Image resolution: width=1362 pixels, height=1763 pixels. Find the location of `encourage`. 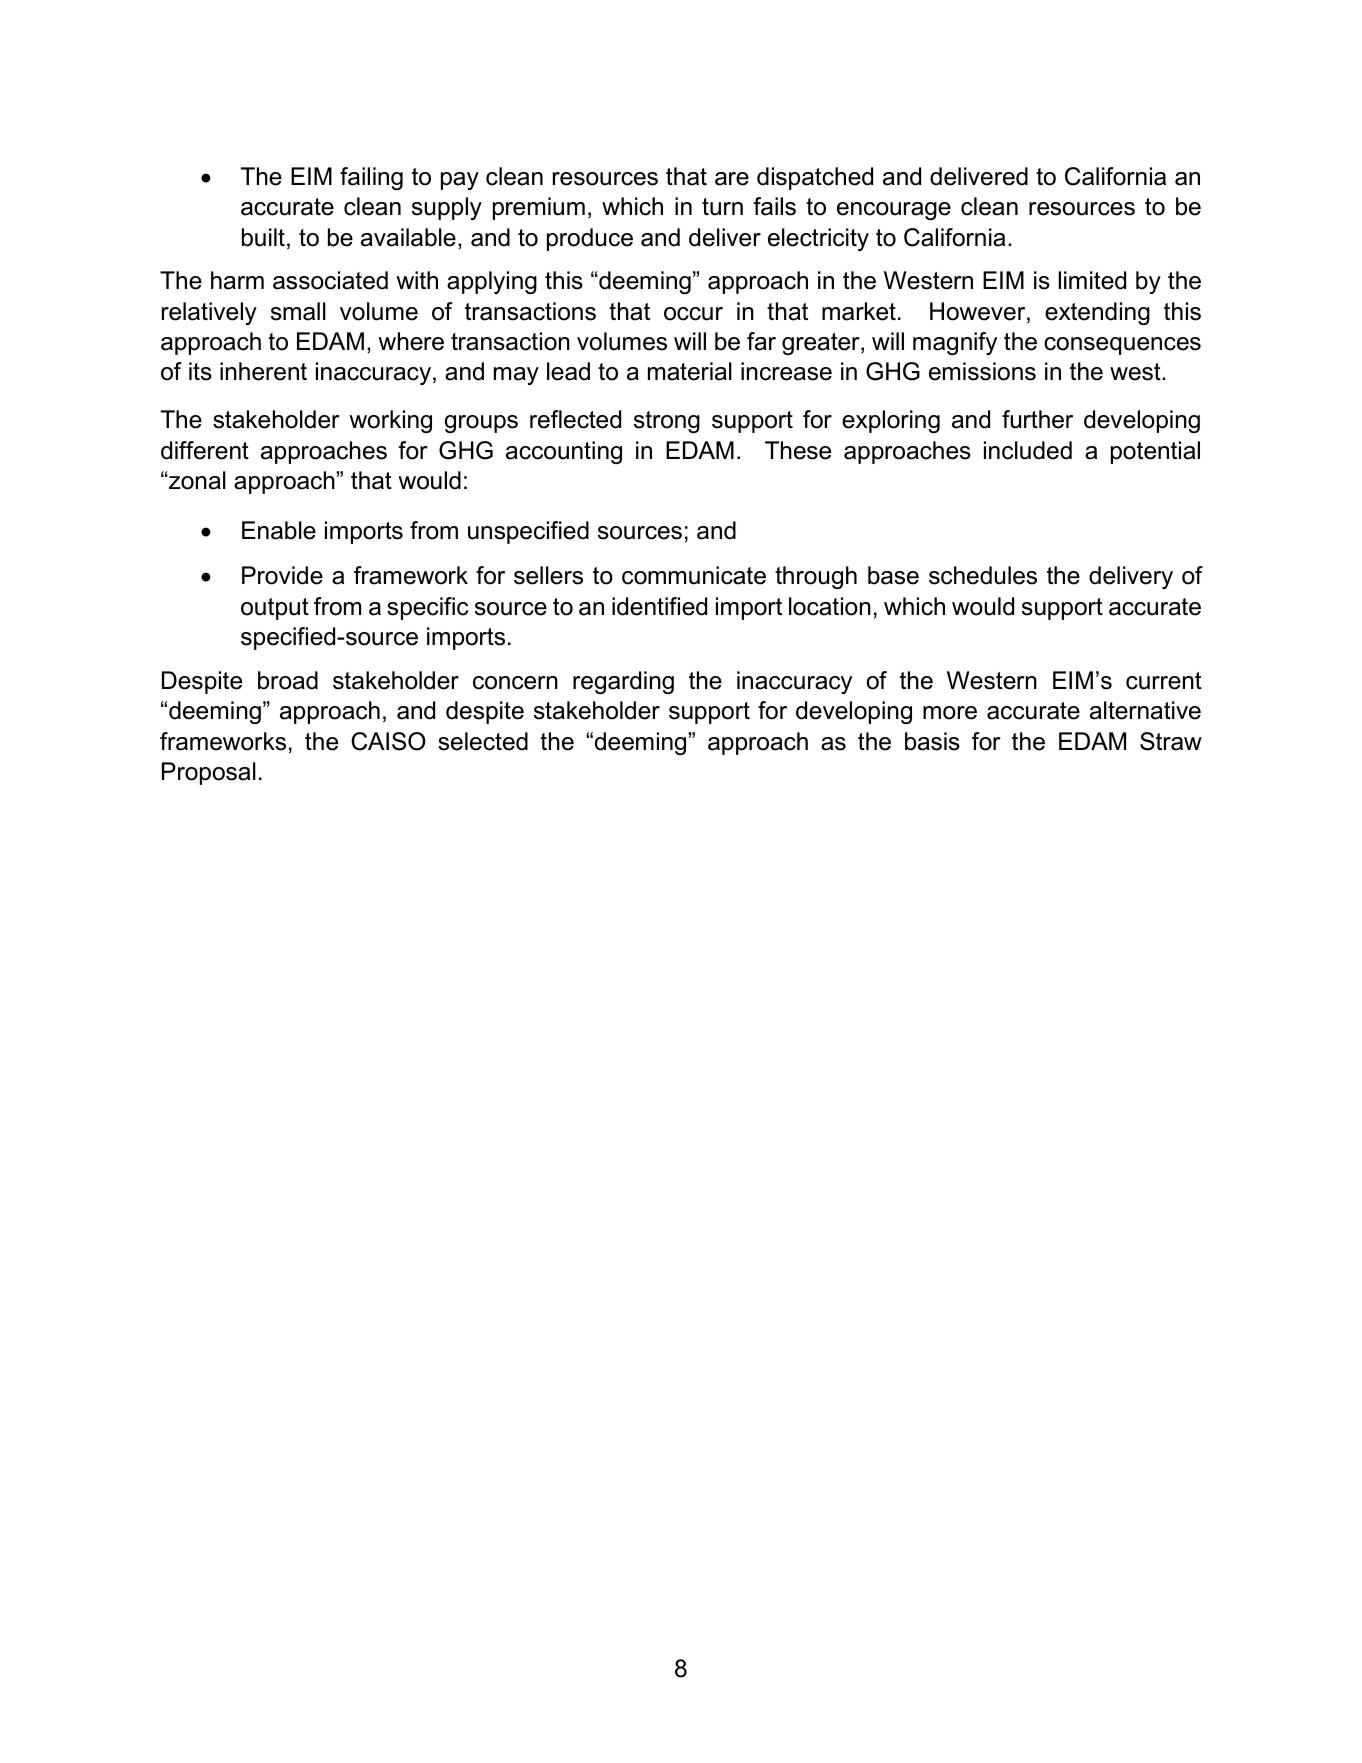

encourage is located at coordinates (894, 211).
